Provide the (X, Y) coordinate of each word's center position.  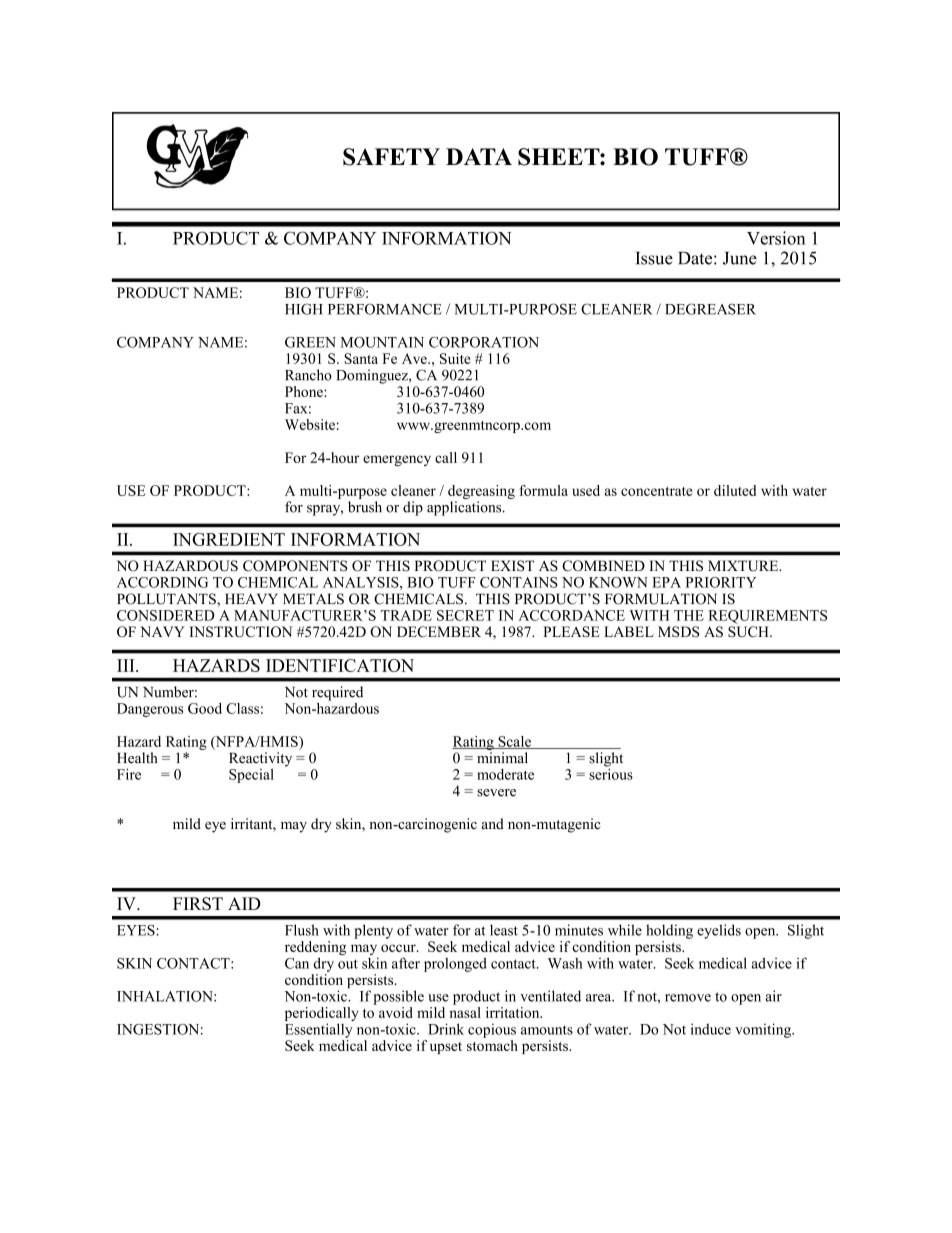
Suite (455, 358)
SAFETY (391, 157)
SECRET (465, 615)
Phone (305, 391)
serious (611, 773)
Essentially (319, 1030)
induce (711, 1029)
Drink (446, 1029)
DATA (479, 156)
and (492, 824)
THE (689, 615)
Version (776, 238)
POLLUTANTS (167, 599)
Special (251, 776)
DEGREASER (710, 309)
